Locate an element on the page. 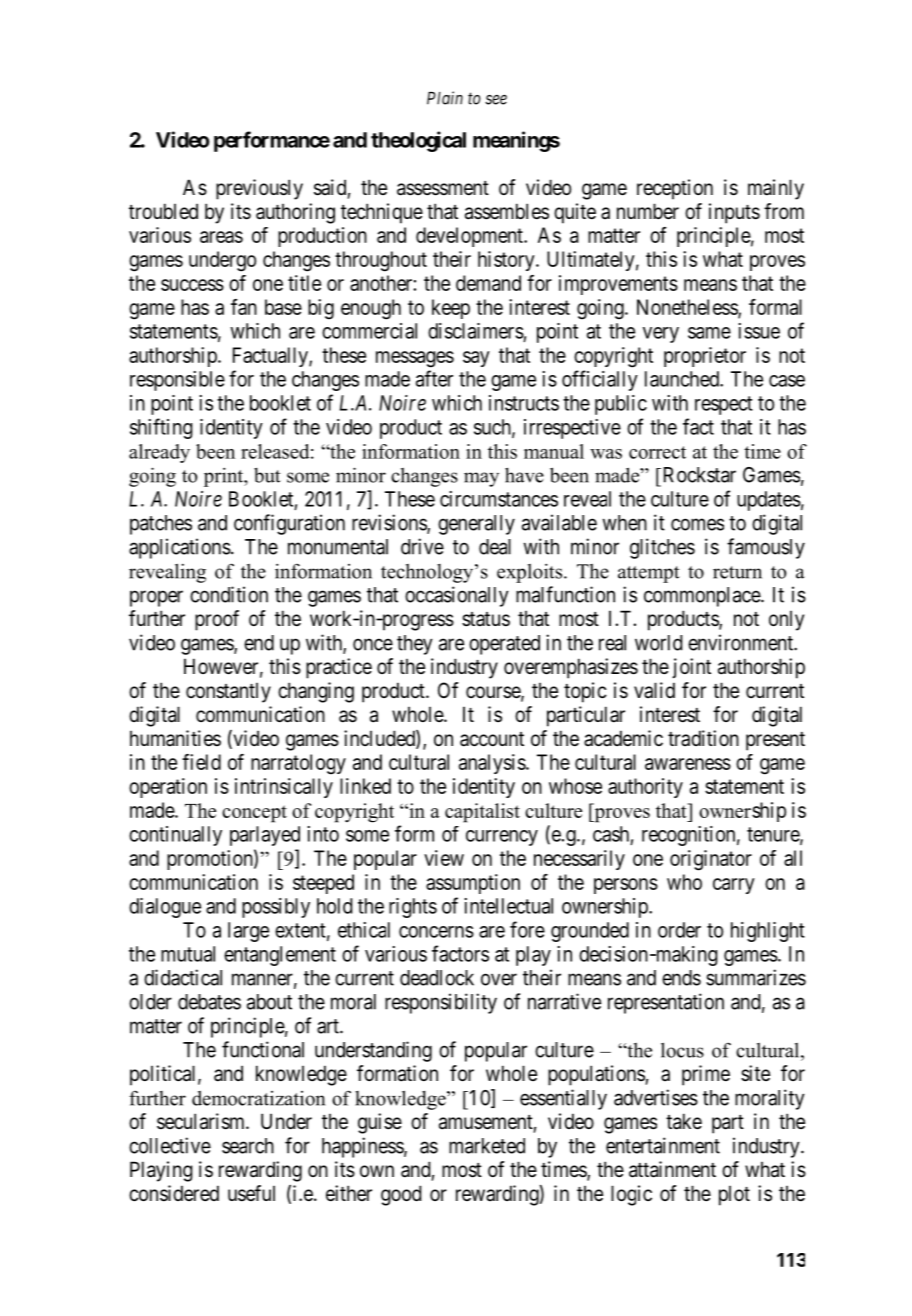  attainment is located at coordinates (672, 1169).
